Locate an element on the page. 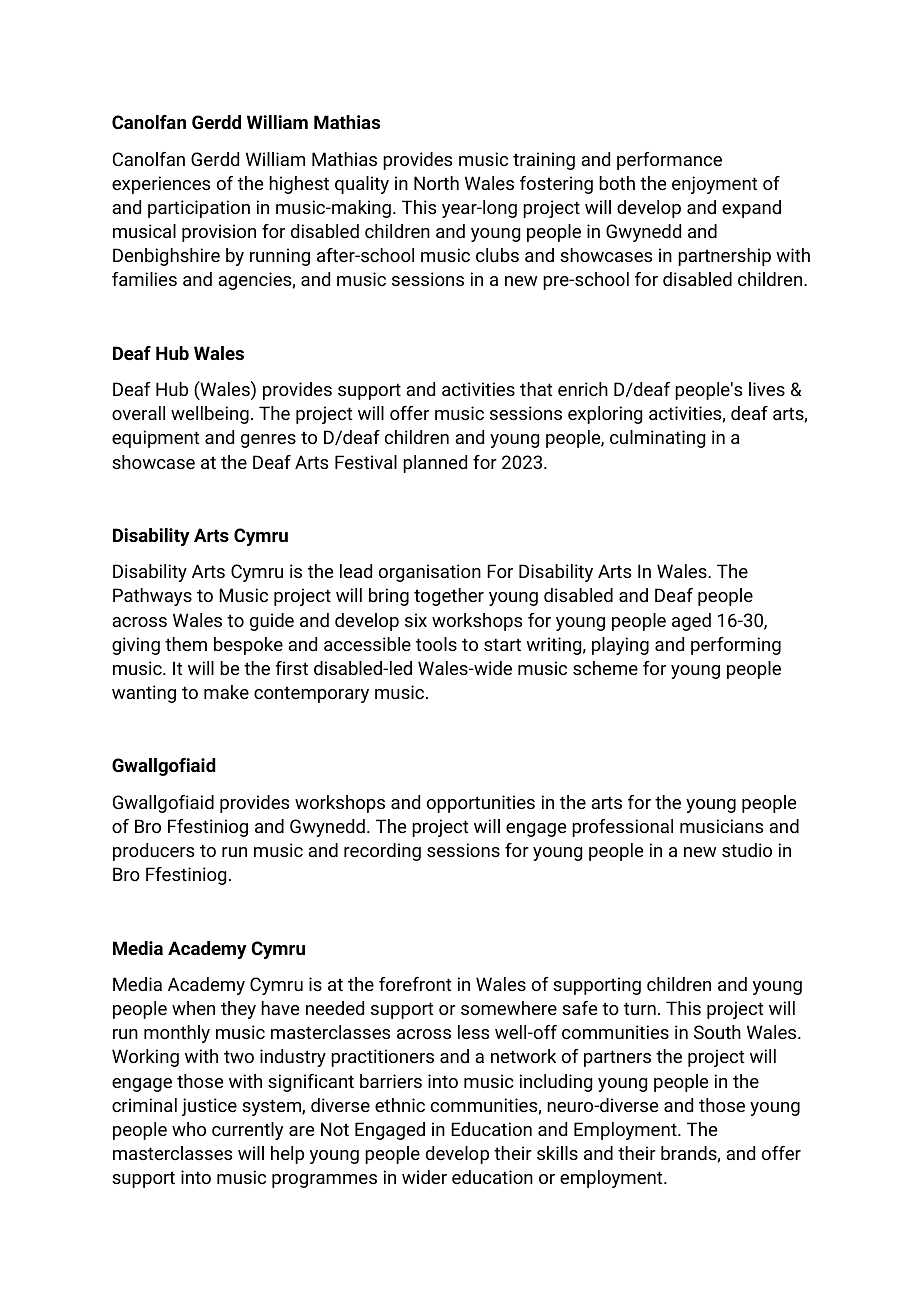 This document has width=924, height=1308. tools is located at coordinates (436, 644).
